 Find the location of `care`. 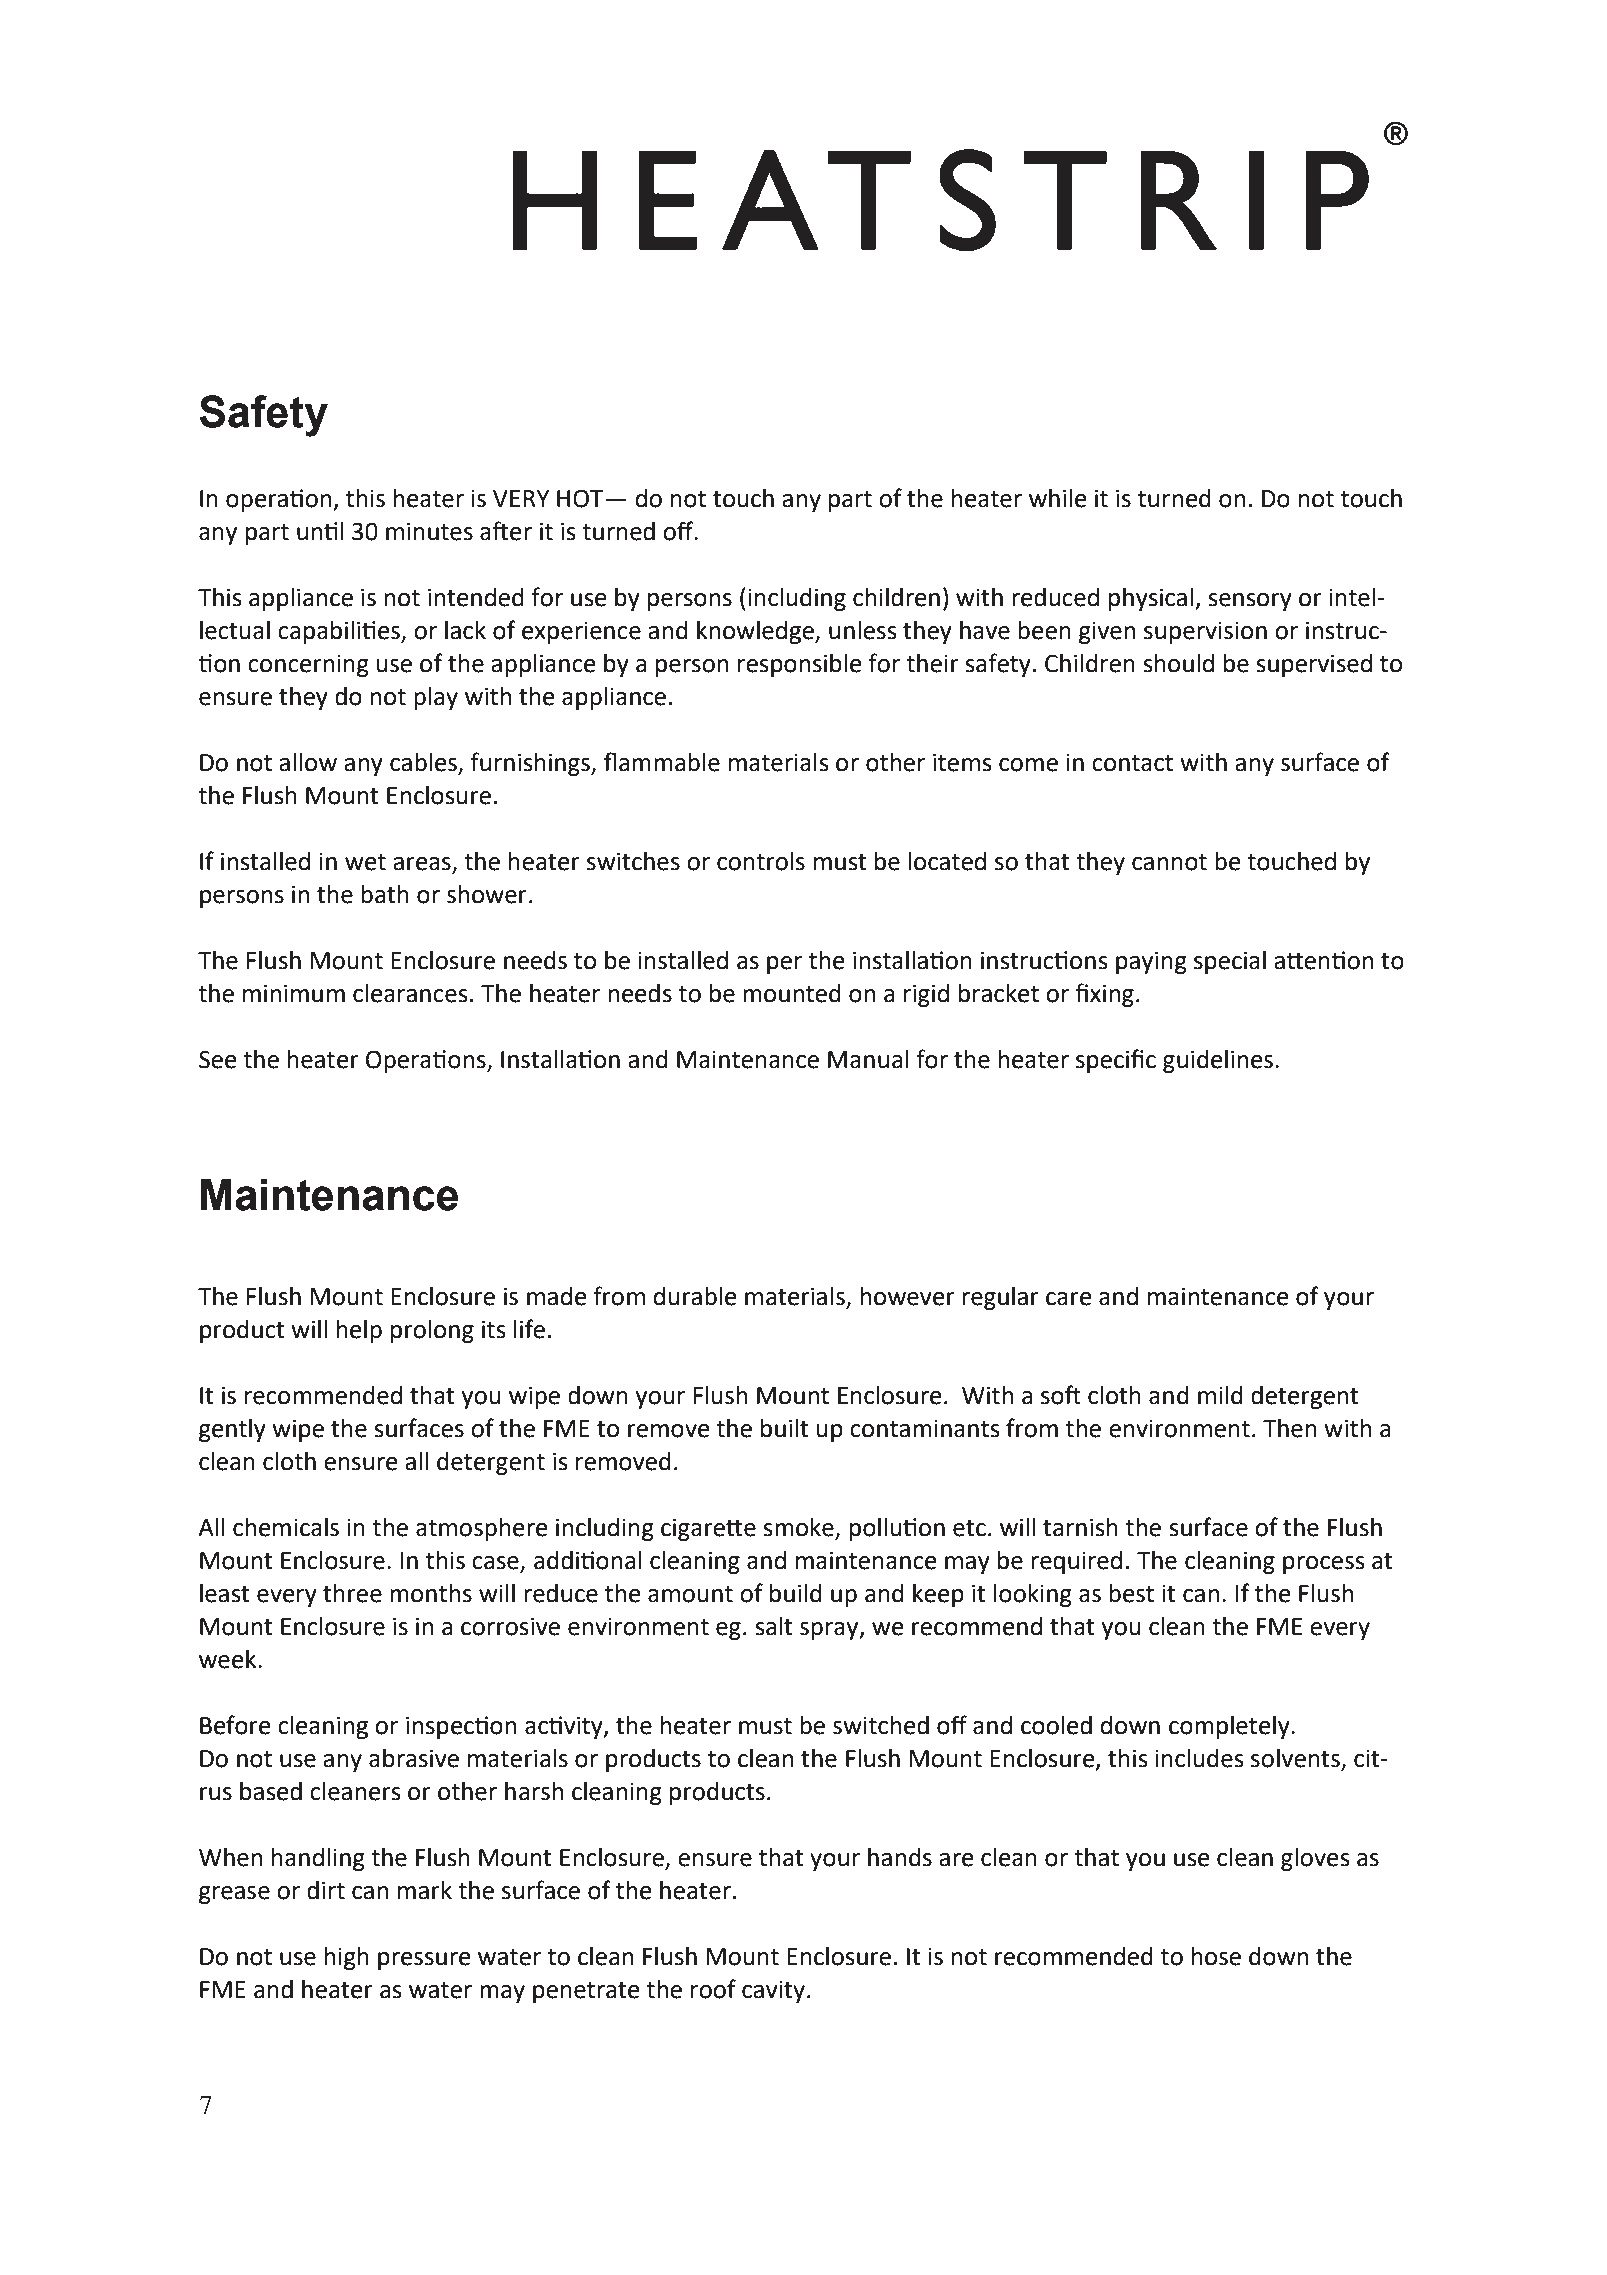

care is located at coordinates (1069, 1299).
